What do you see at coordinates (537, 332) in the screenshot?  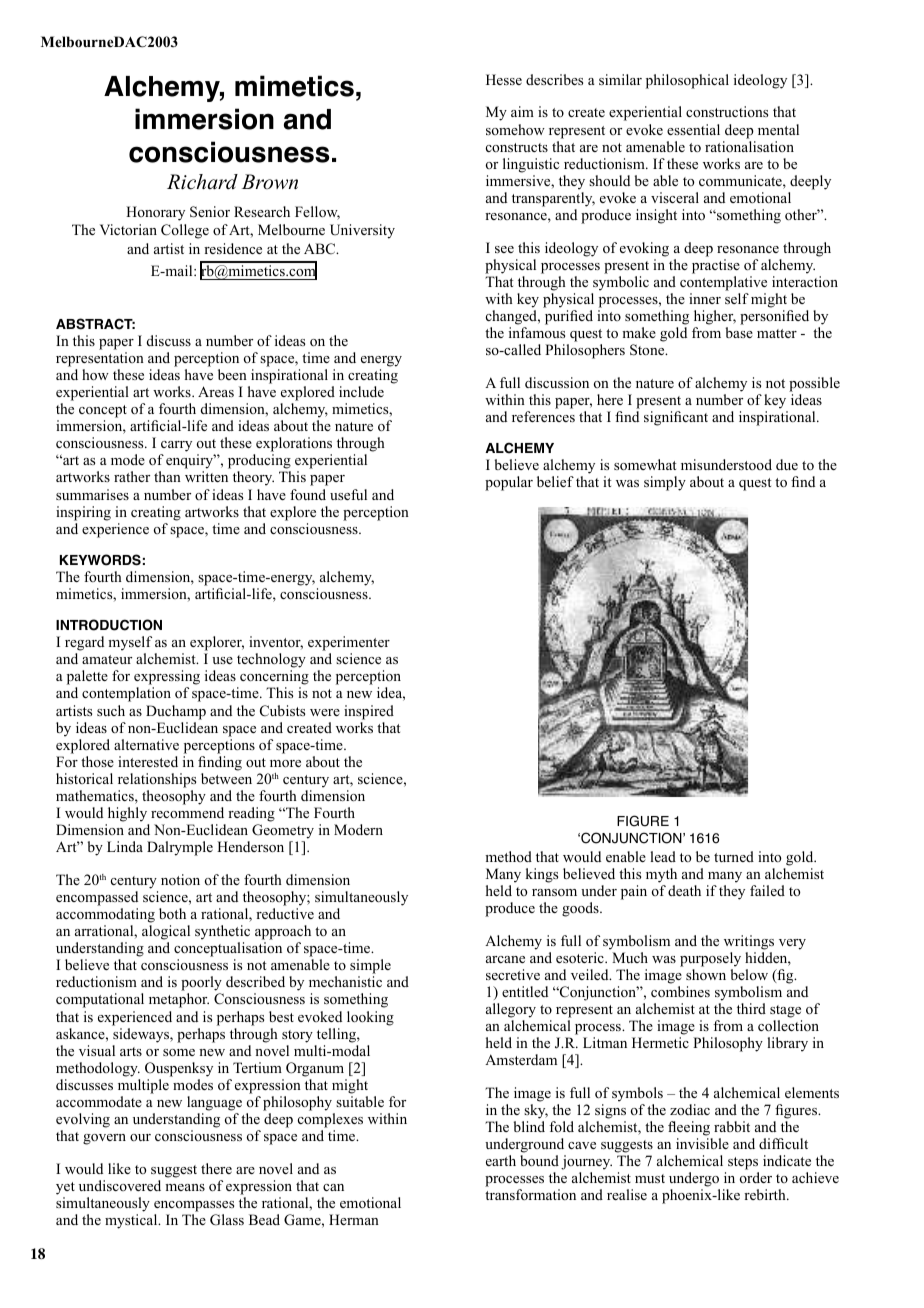 I see `infamous` at bounding box center [537, 332].
